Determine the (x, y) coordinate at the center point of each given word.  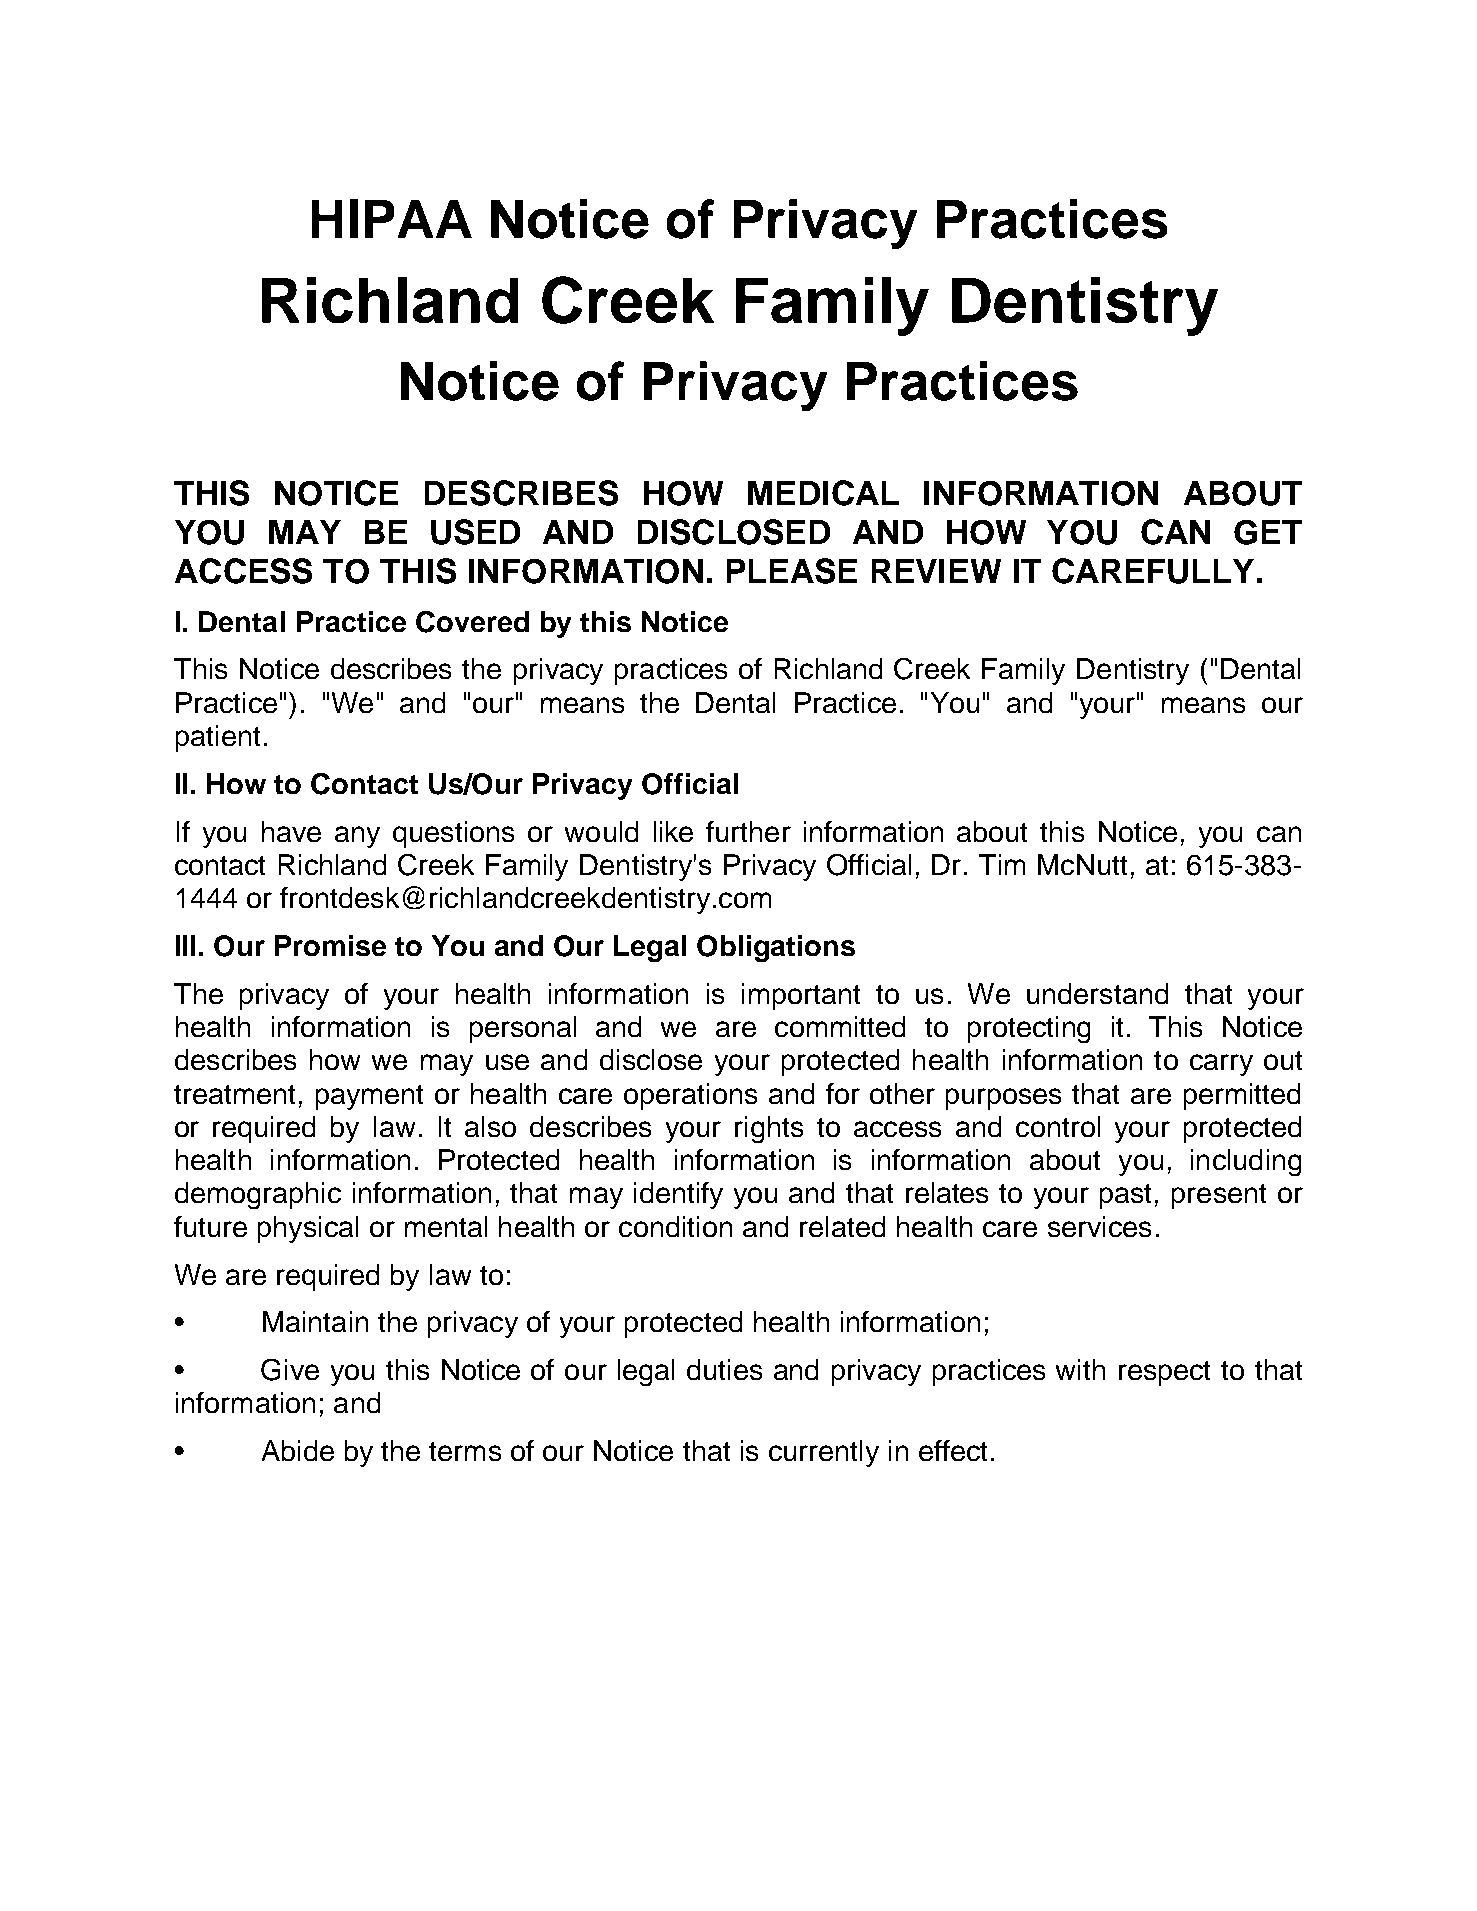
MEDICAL (823, 493)
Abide (298, 1450)
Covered (472, 622)
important (801, 996)
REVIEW (936, 571)
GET (1268, 532)
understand (1097, 993)
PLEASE (792, 571)
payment (369, 1097)
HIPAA (392, 218)
